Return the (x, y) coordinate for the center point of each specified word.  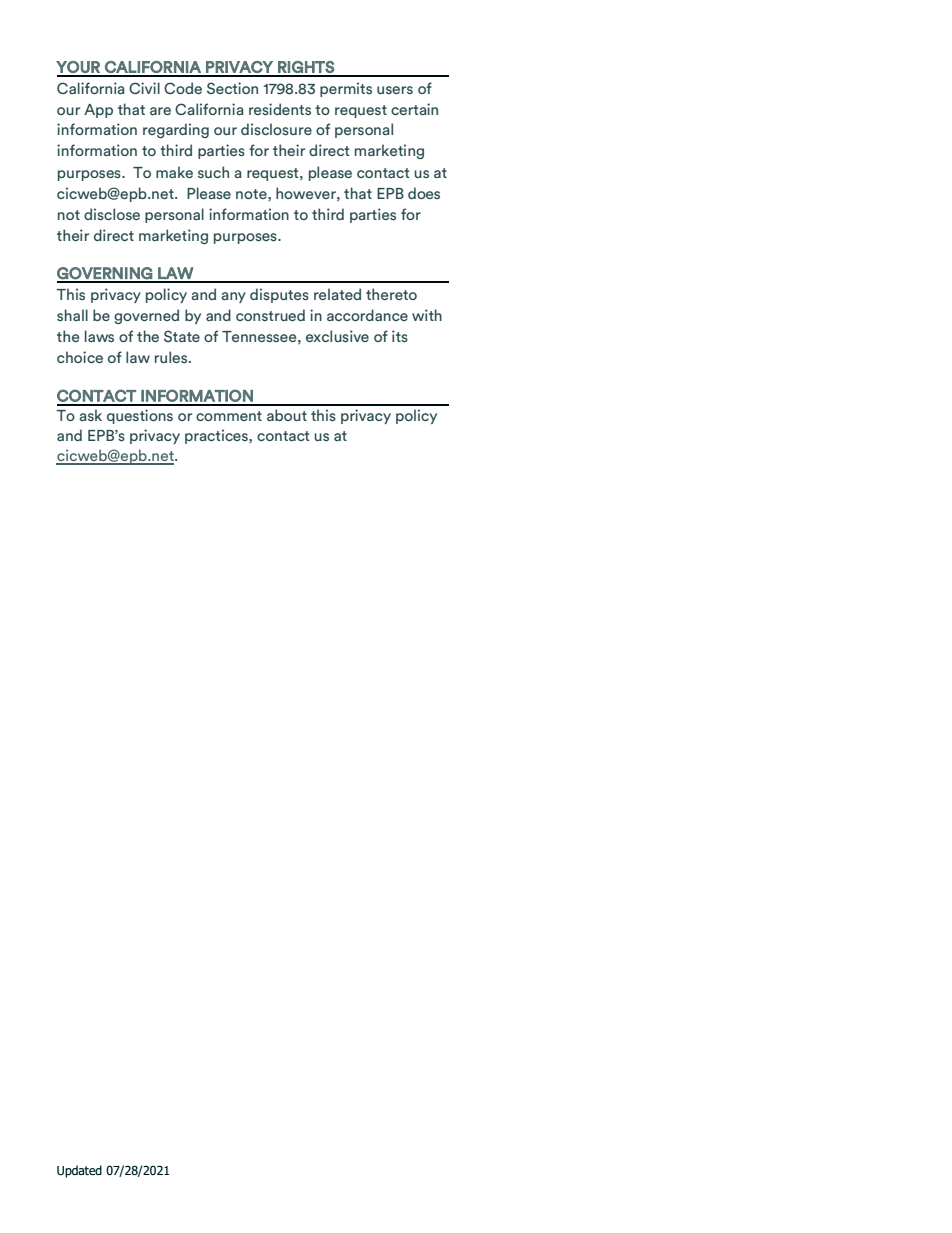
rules (172, 357)
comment (229, 416)
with (427, 315)
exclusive (337, 336)
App (98, 111)
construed (270, 315)
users (395, 90)
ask (90, 415)
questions (140, 416)
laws (99, 336)
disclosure (276, 129)
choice (80, 357)
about (287, 415)
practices (217, 436)
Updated (79, 1171)
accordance (367, 315)
